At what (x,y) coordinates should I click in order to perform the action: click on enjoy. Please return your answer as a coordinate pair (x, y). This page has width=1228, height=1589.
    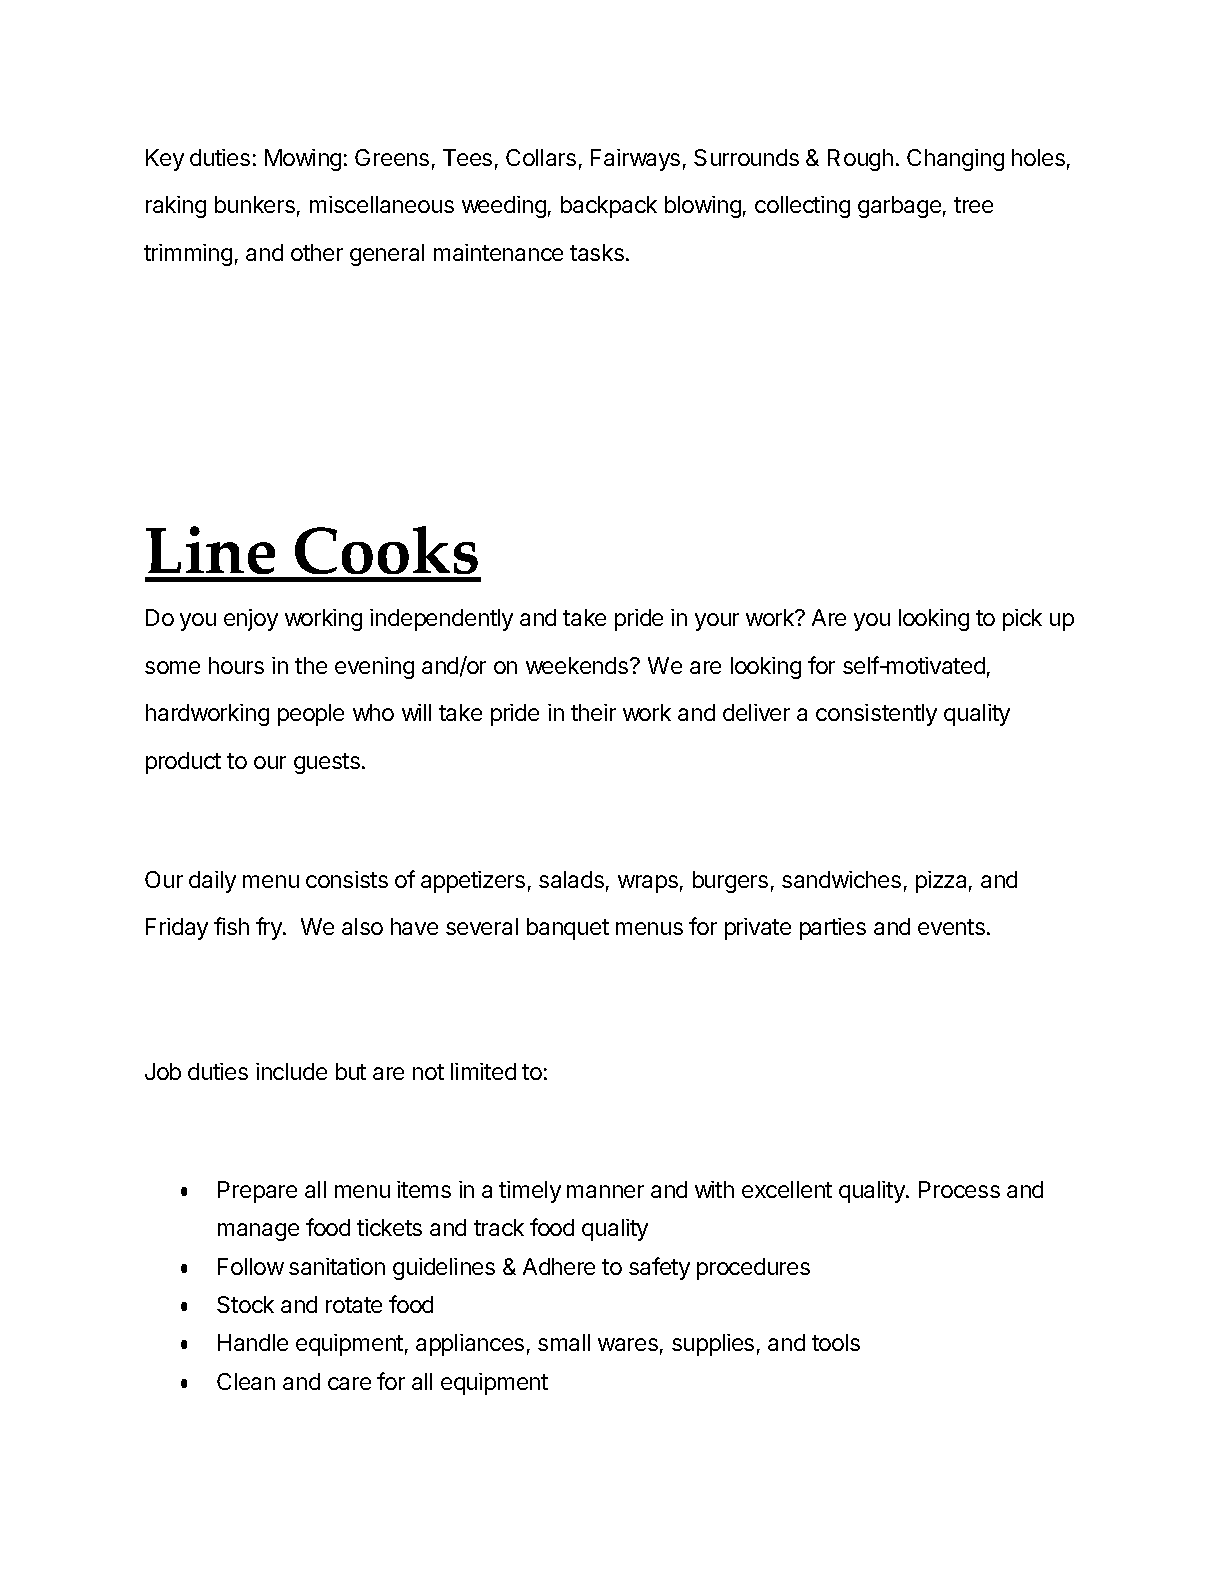
    Looking at the image, I should click on (251, 620).
